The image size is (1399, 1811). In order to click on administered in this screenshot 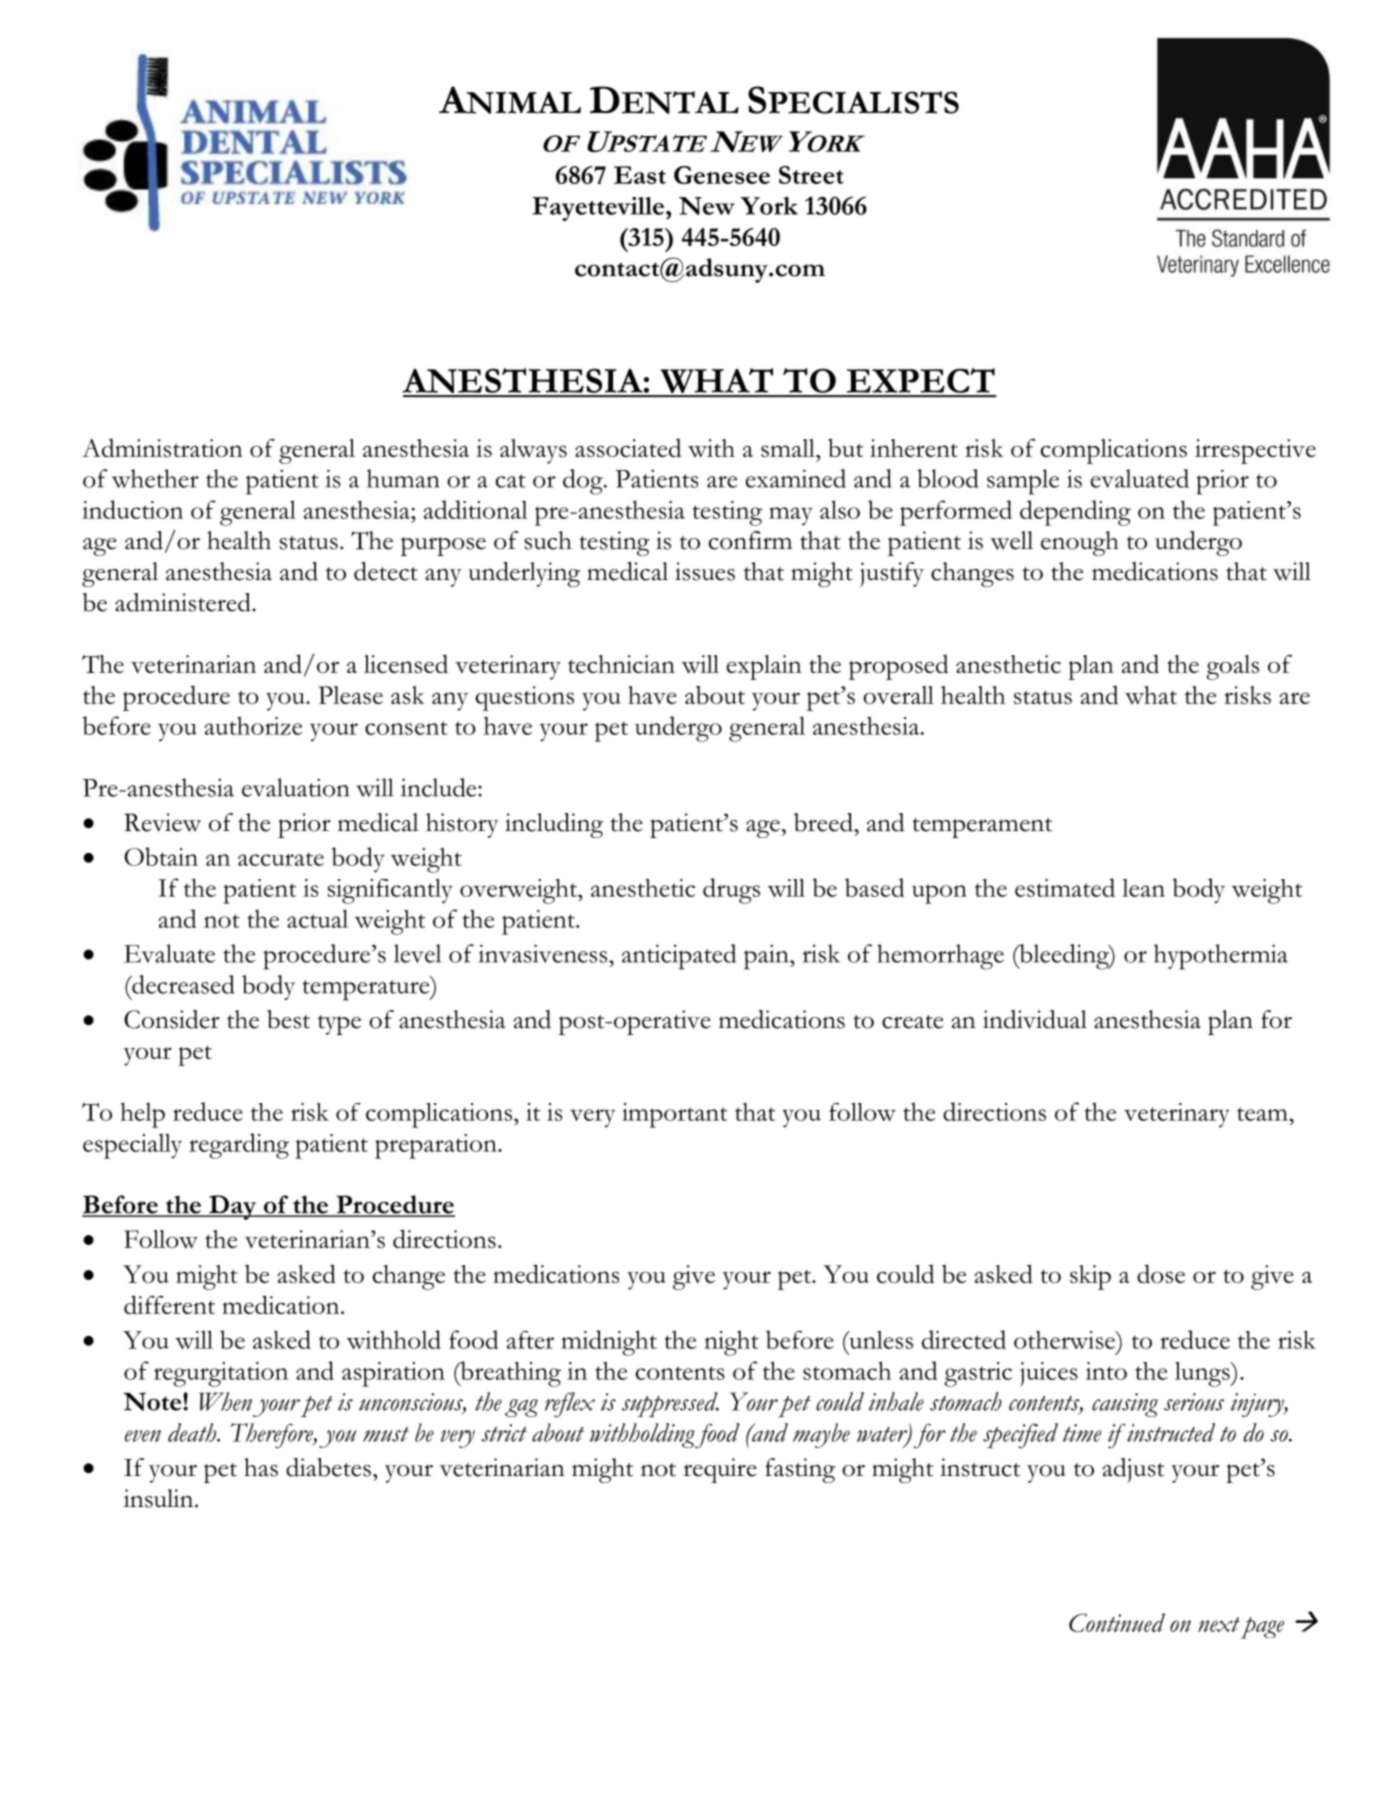, I will do `click(184, 602)`.
